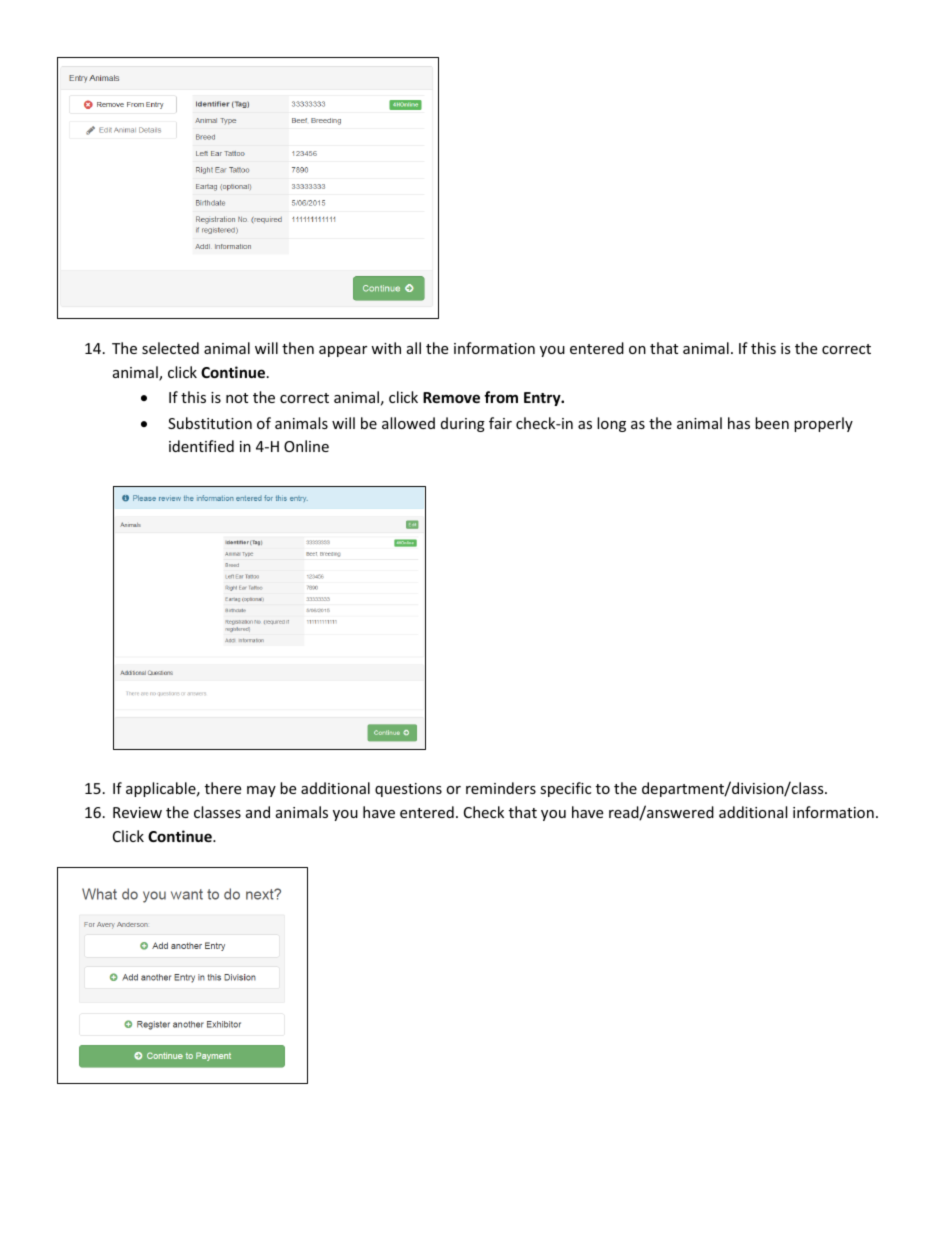  What do you see at coordinates (501, 788) in the page?
I see `reminders` at bounding box center [501, 788].
